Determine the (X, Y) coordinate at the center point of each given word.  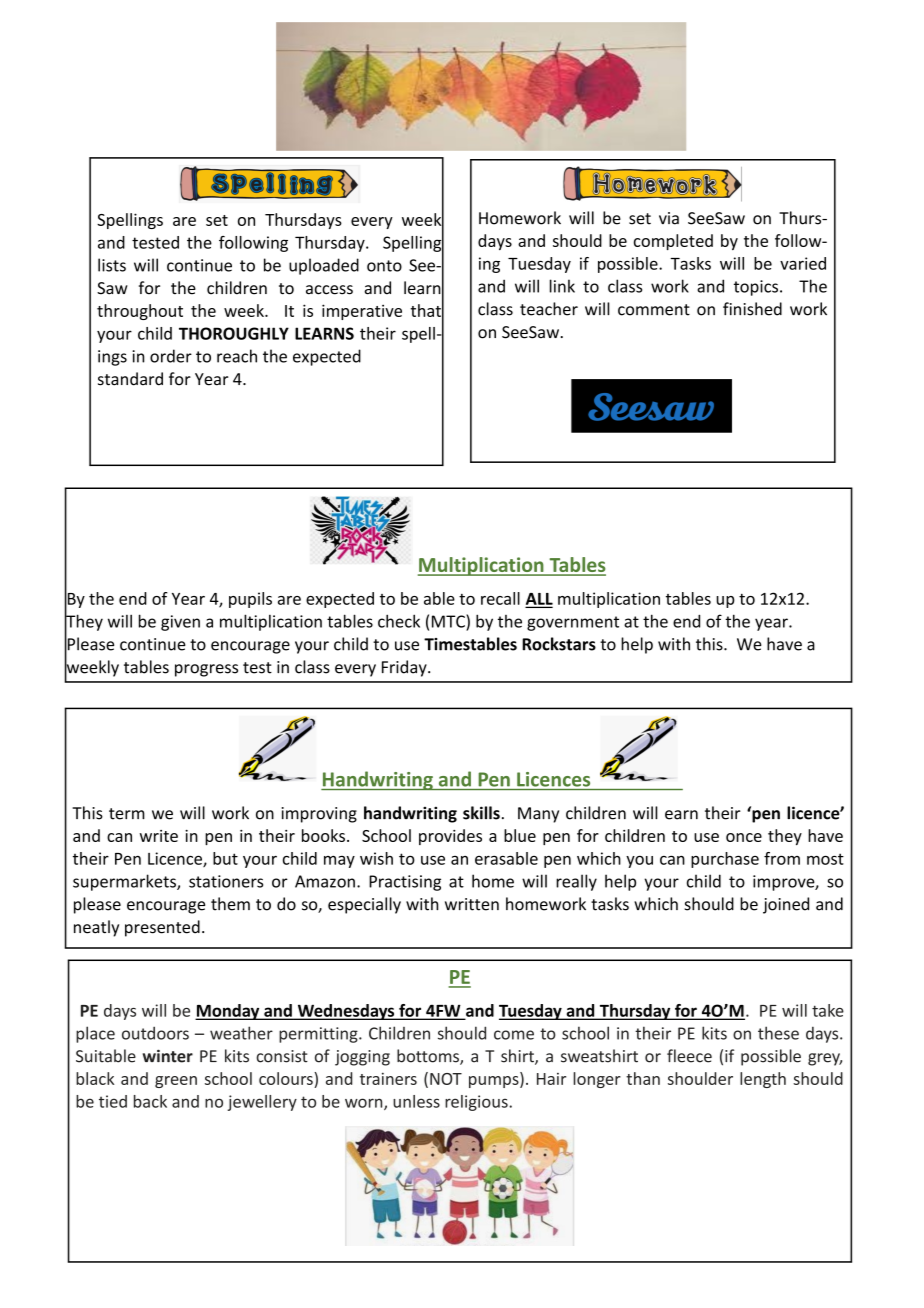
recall (500, 598)
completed (673, 242)
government (573, 623)
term (127, 814)
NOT (446, 1079)
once (744, 837)
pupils (250, 600)
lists (112, 265)
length (763, 1080)
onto (384, 266)
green (176, 1082)
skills (481, 813)
